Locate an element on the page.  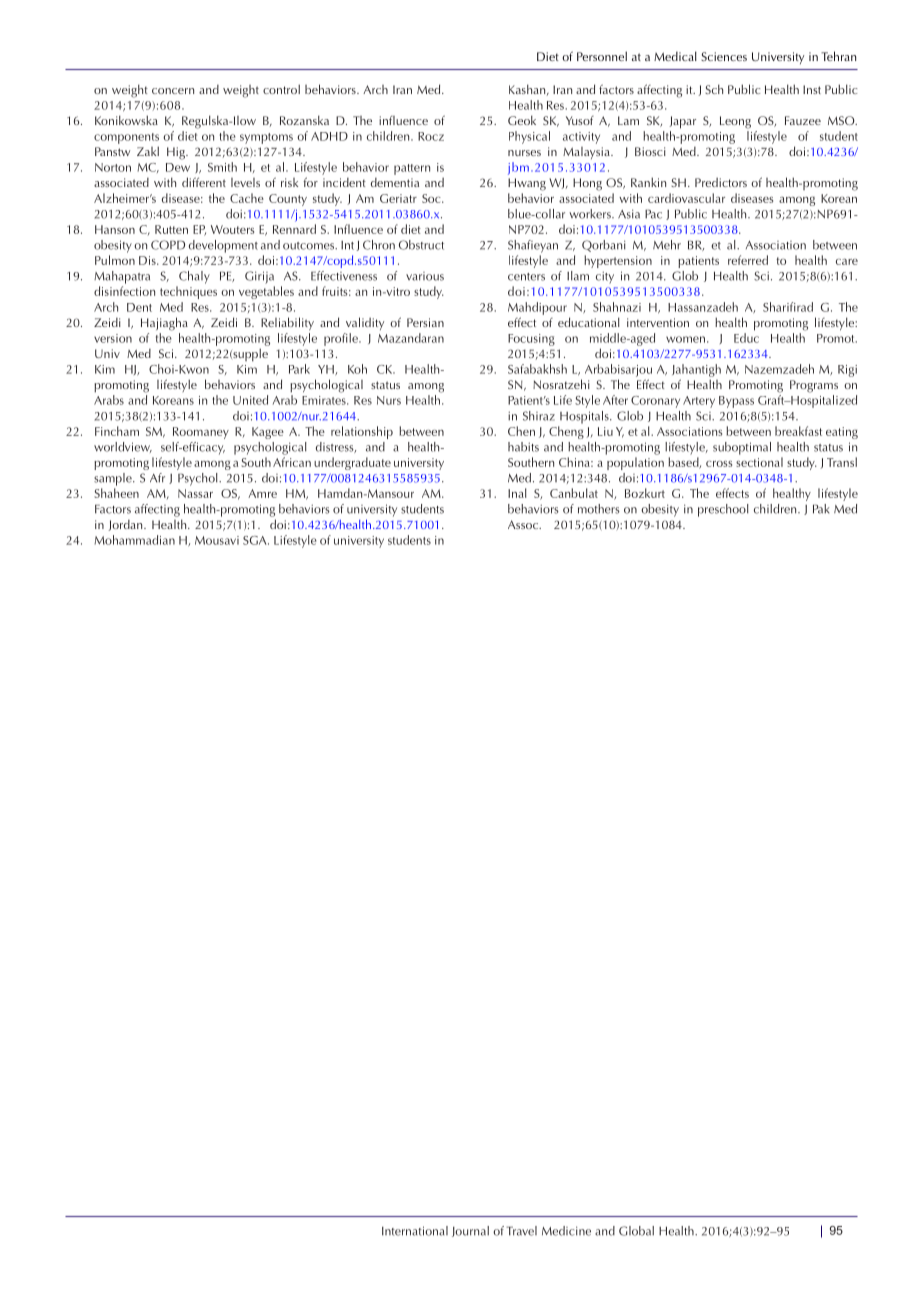
International is located at coordinates (415, 1231).
